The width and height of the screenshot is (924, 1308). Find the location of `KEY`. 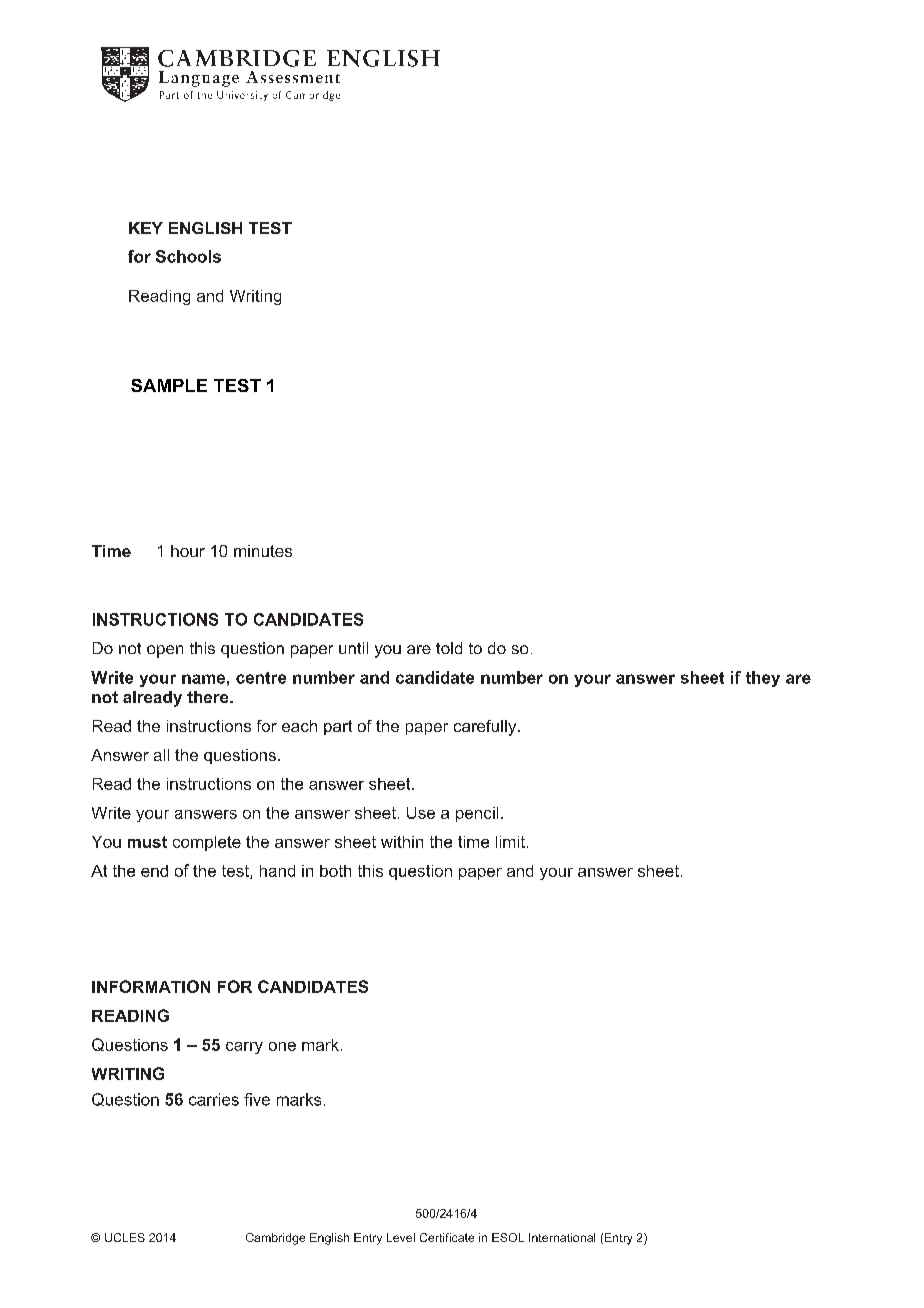

KEY is located at coordinates (146, 228).
